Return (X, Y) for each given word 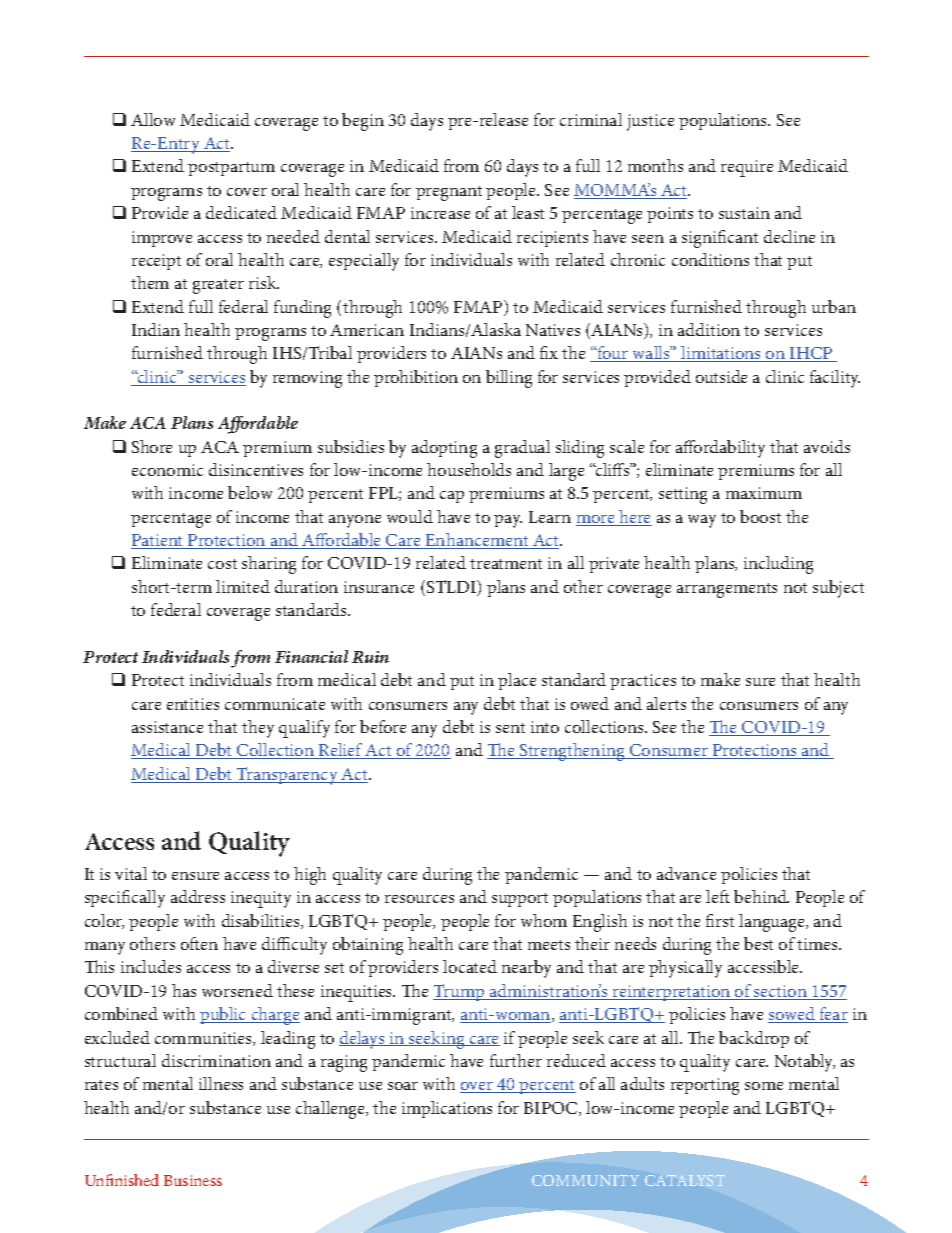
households (469, 469)
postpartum (231, 169)
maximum (764, 493)
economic (167, 470)
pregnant (449, 193)
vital (131, 873)
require (747, 168)
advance (686, 873)
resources (419, 899)
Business (193, 1180)
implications (447, 1109)
